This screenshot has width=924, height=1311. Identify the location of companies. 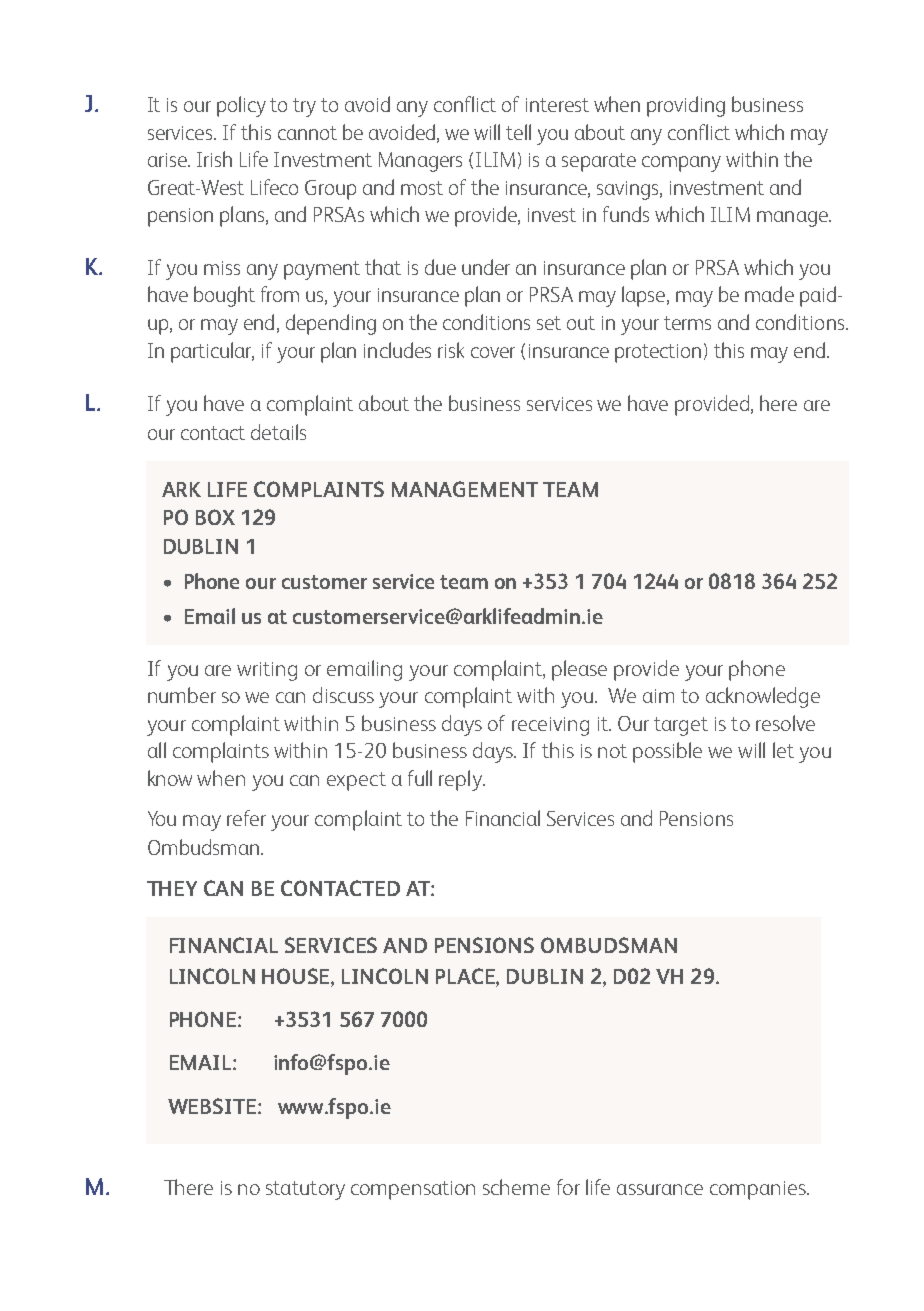
(759, 1190).
